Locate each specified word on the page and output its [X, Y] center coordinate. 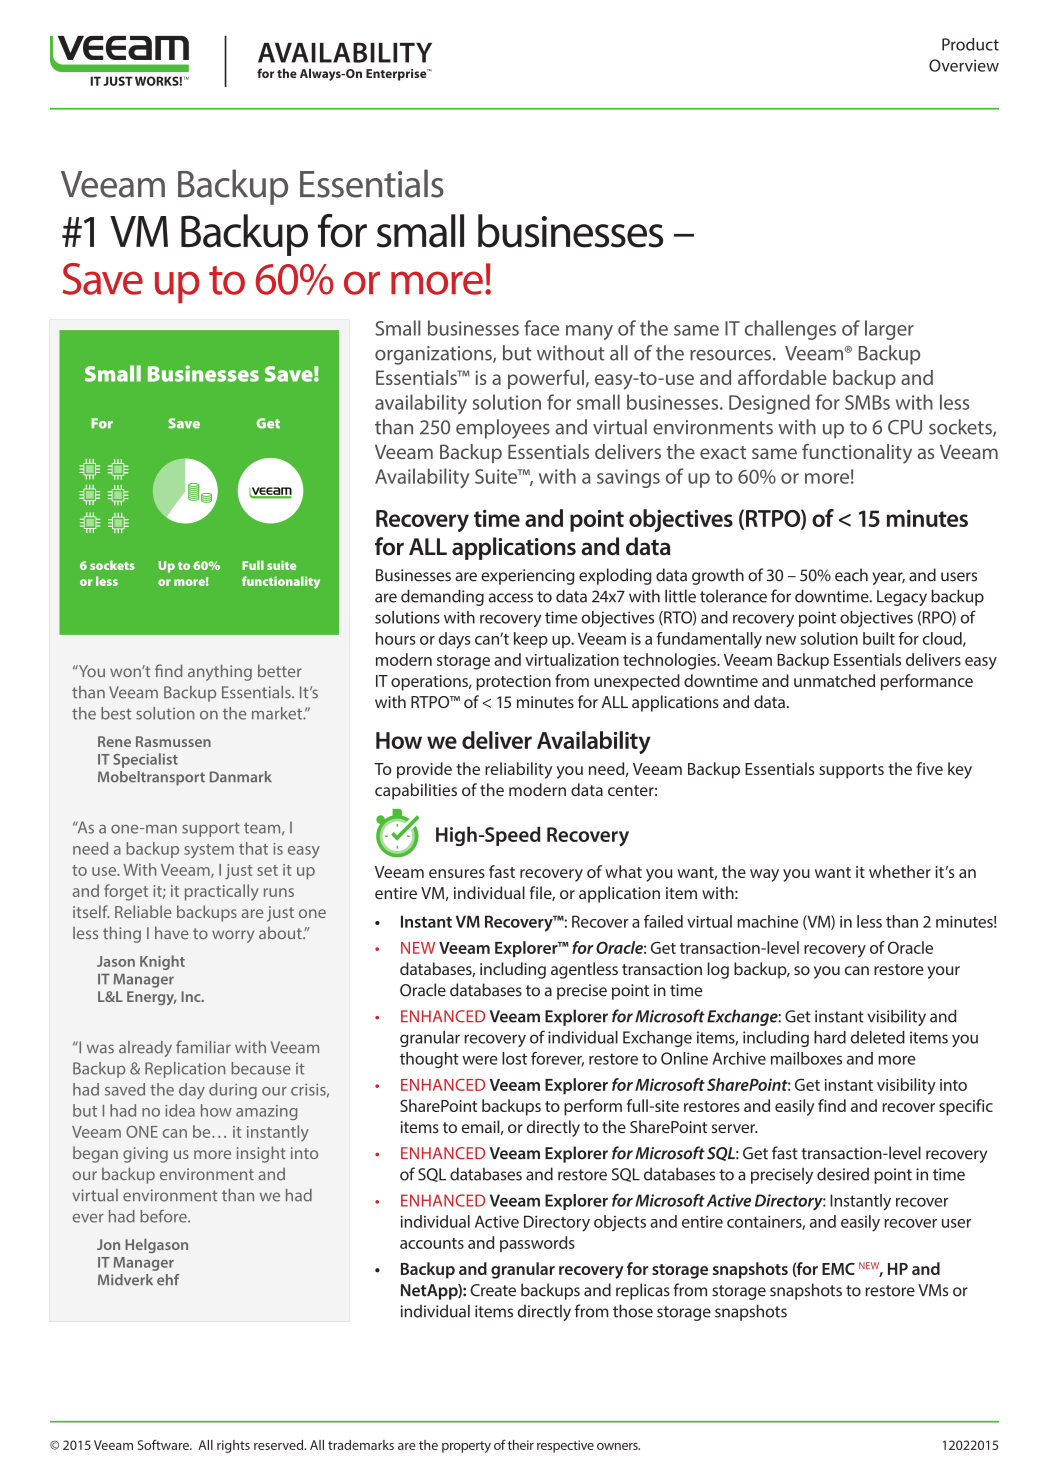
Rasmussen [173, 741]
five [929, 768]
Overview [964, 65]
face [541, 328]
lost [514, 1058]
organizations [434, 355]
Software [164, 1444]
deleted [878, 1037]
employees [503, 429]
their [520, 1445]
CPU [905, 427]
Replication [185, 1070]
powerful [546, 379]
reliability [518, 770]
